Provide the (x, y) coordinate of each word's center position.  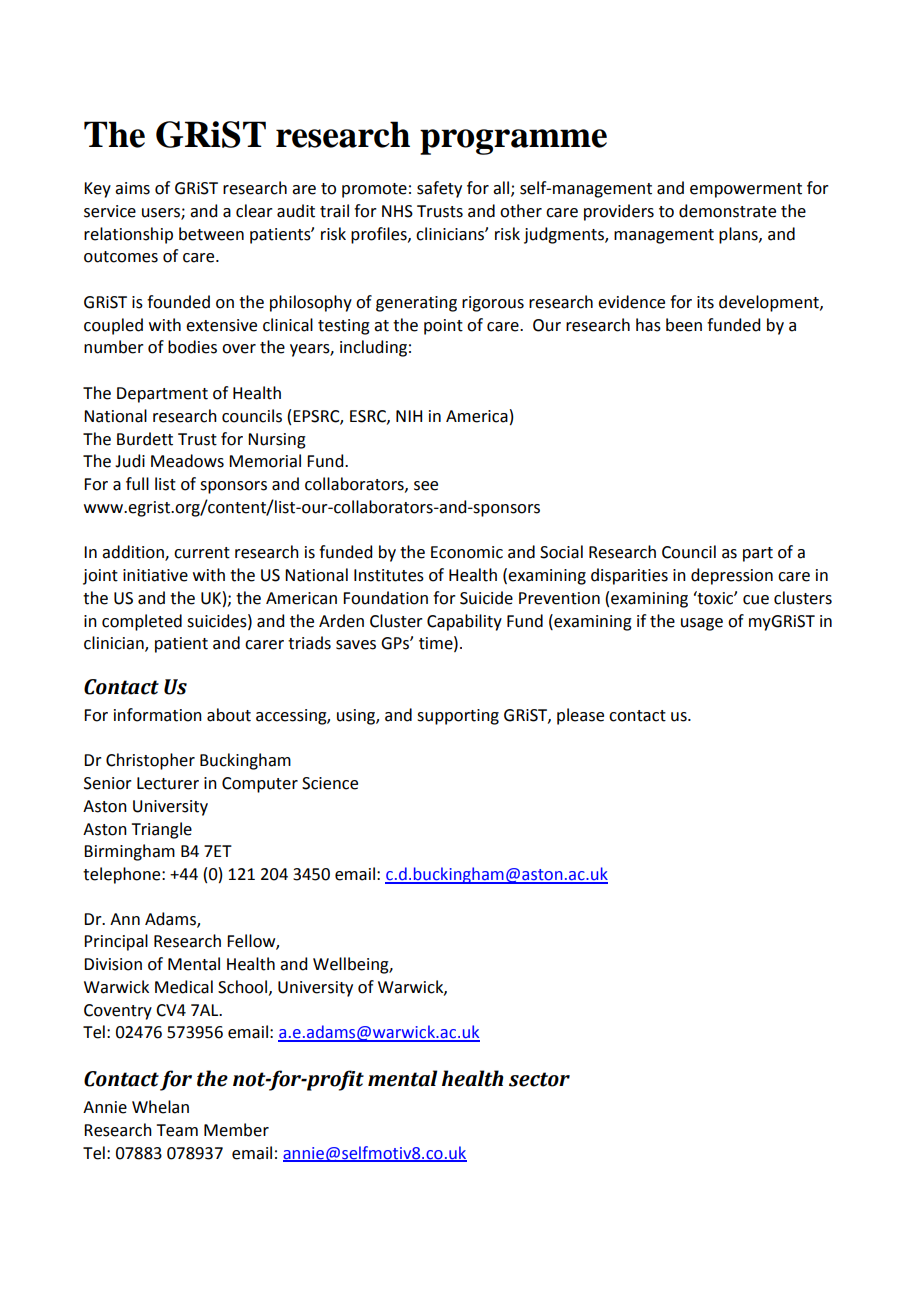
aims (132, 188)
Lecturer (168, 783)
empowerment (746, 190)
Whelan (160, 1107)
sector (539, 1079)
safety (439, 189)
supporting (458, 717)
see (426, 486)
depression (732, 576)
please (580, 716)
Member (236, 1130)
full (137, 484)
